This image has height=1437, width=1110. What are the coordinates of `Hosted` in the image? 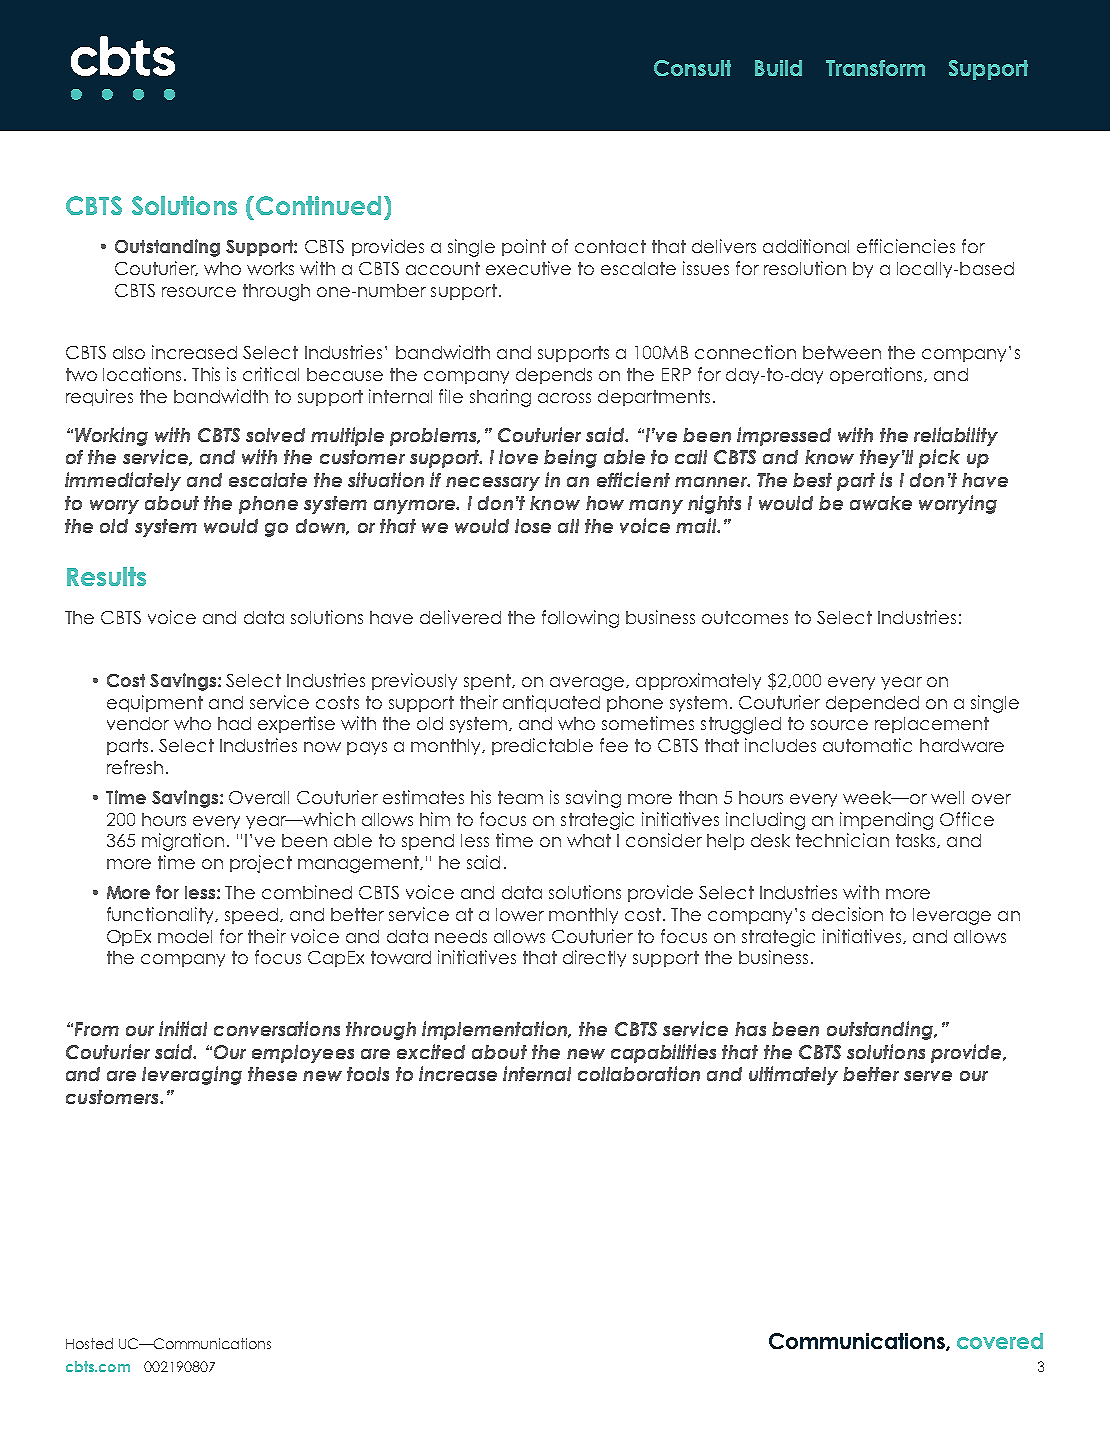 It's located at (89, 1343).
